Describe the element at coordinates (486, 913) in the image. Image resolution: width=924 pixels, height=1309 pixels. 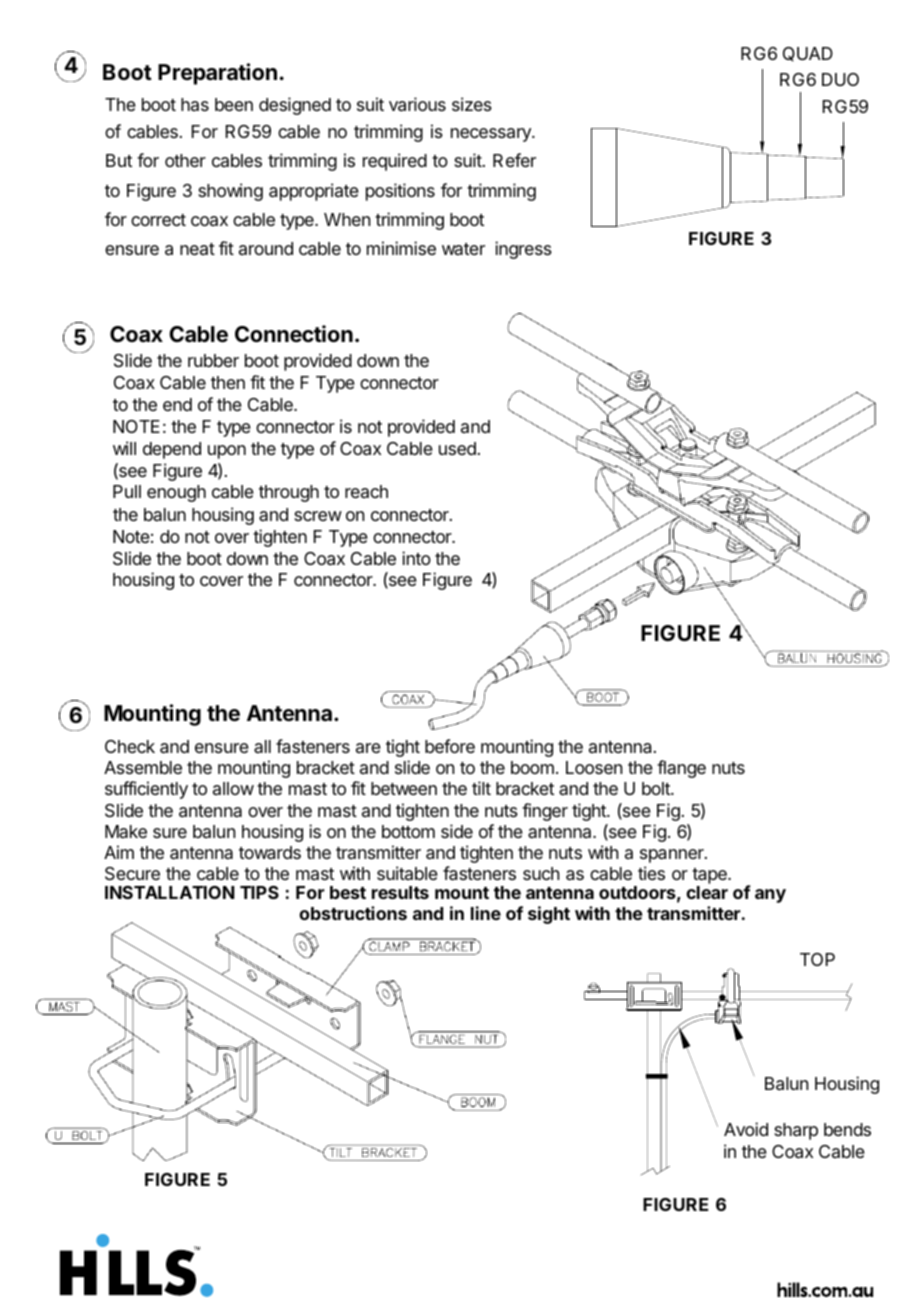
I see `line` at that location.
